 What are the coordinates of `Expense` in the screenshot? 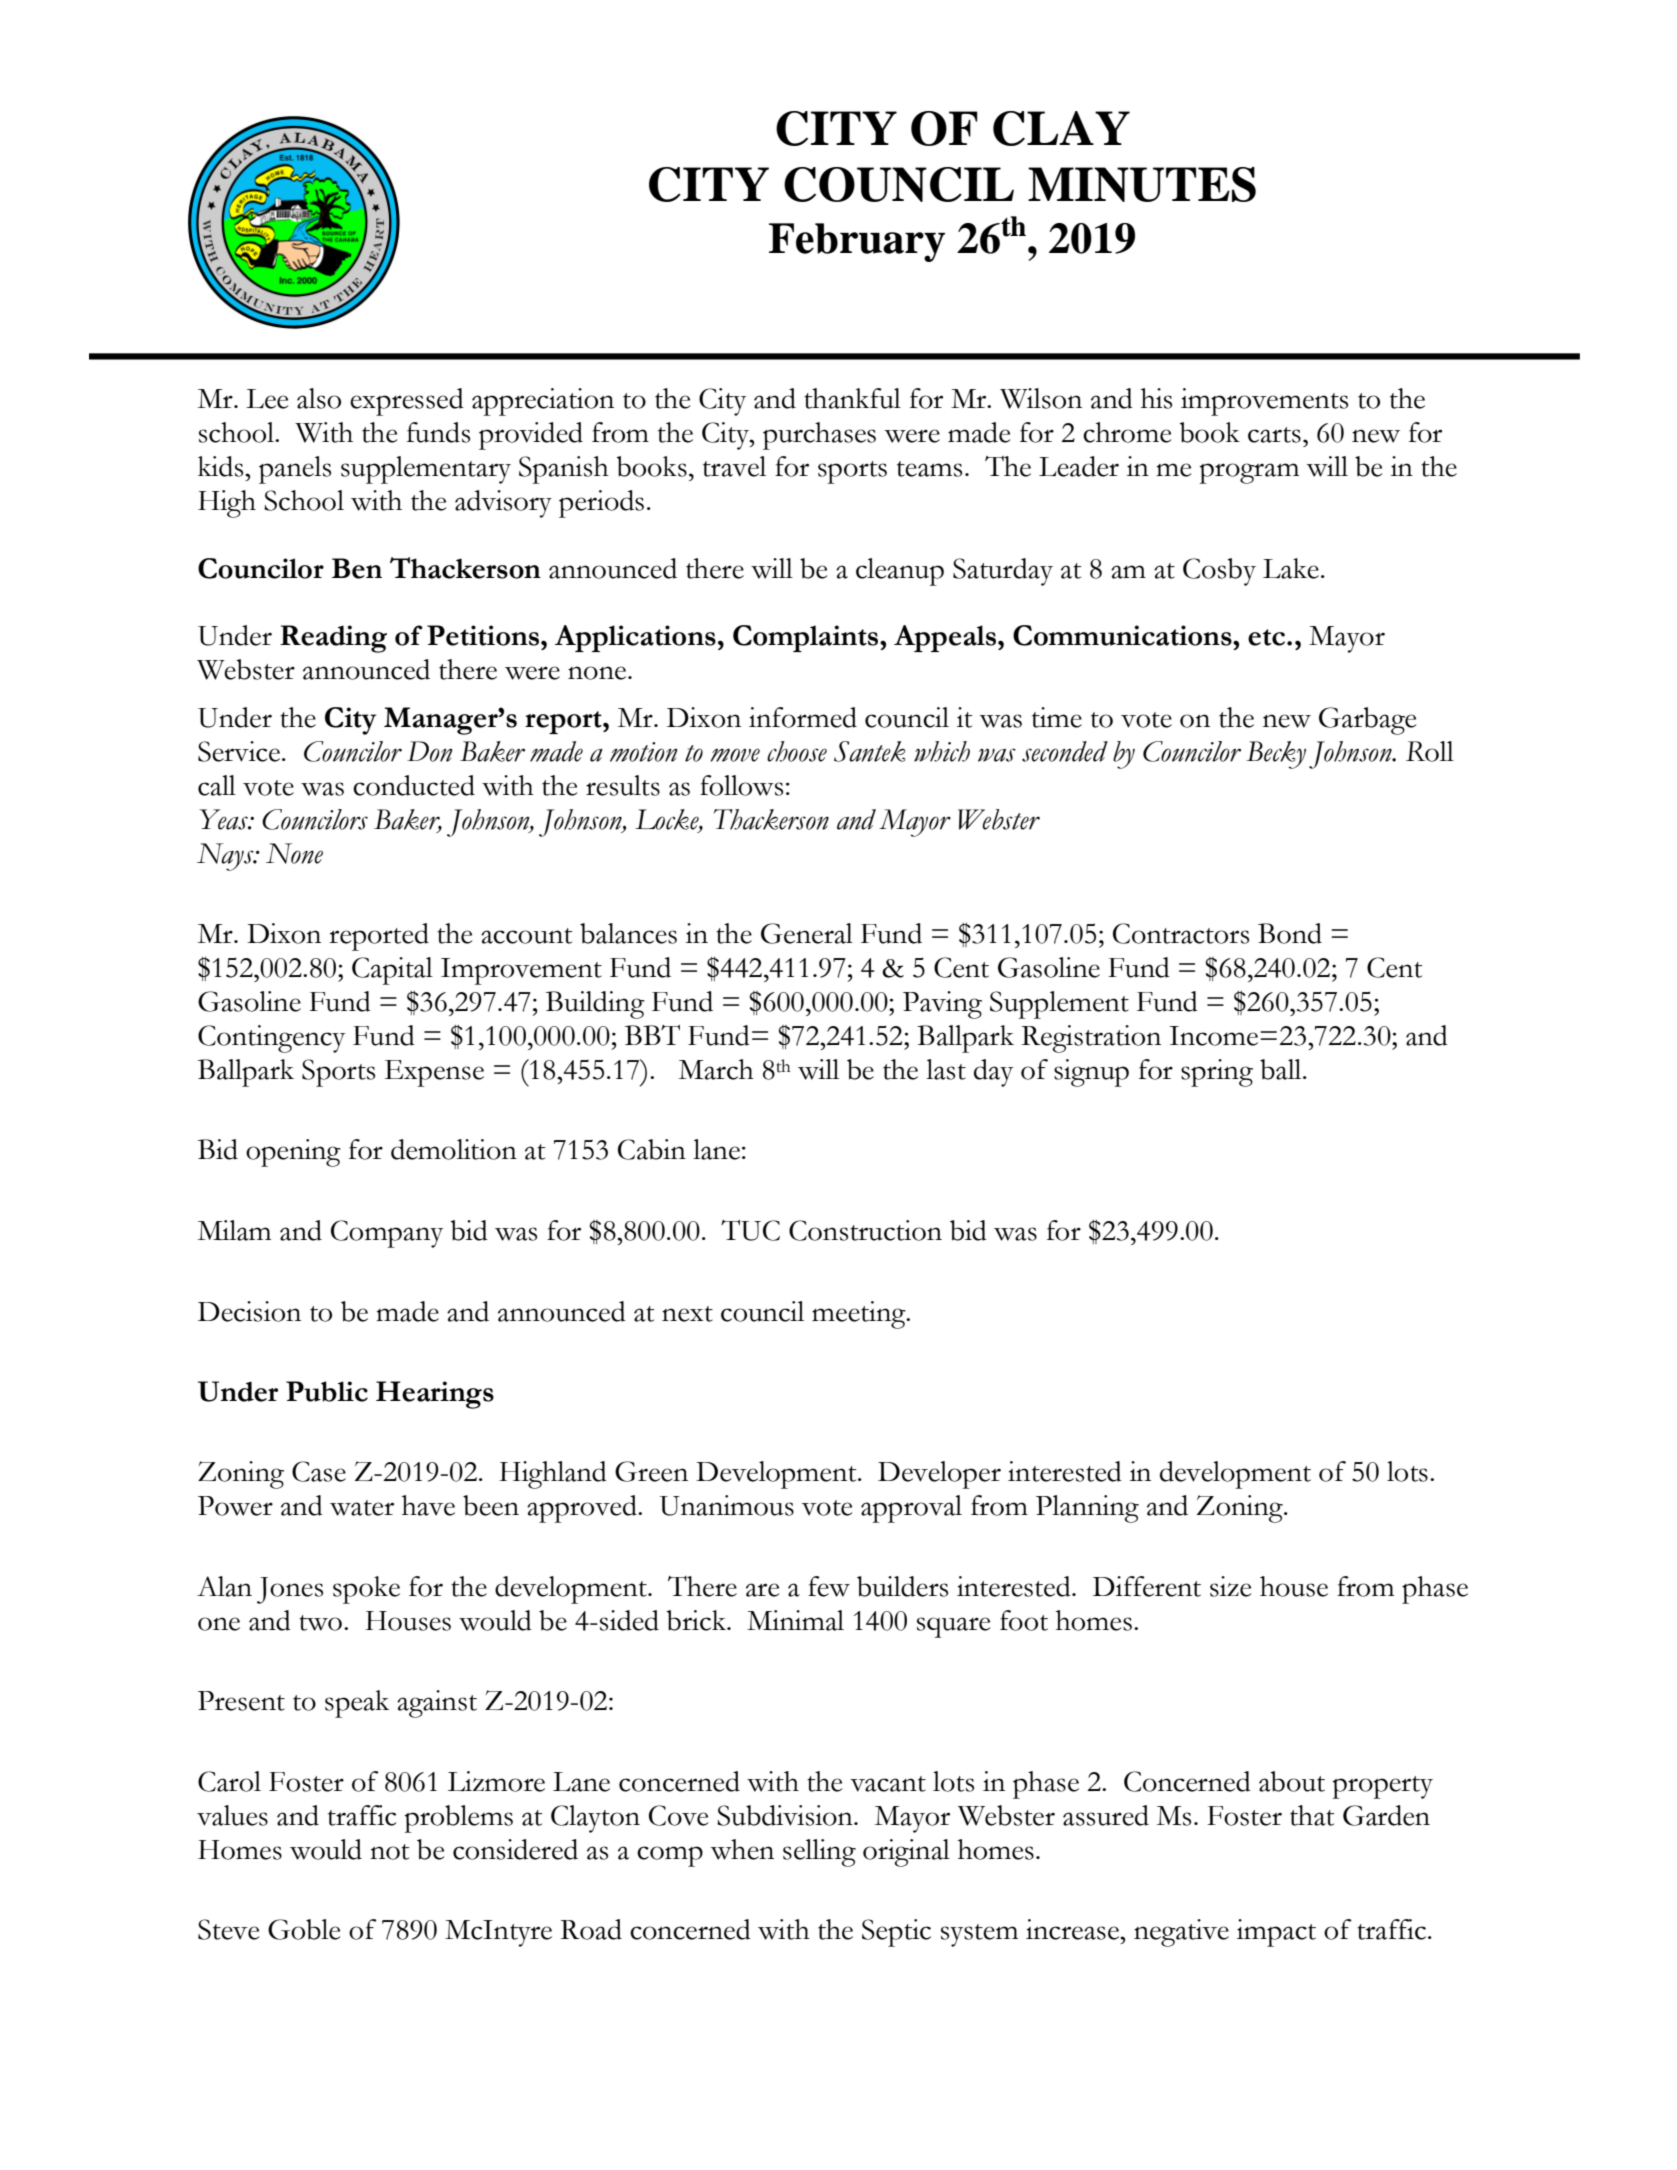 It's located at (434, 1073).
